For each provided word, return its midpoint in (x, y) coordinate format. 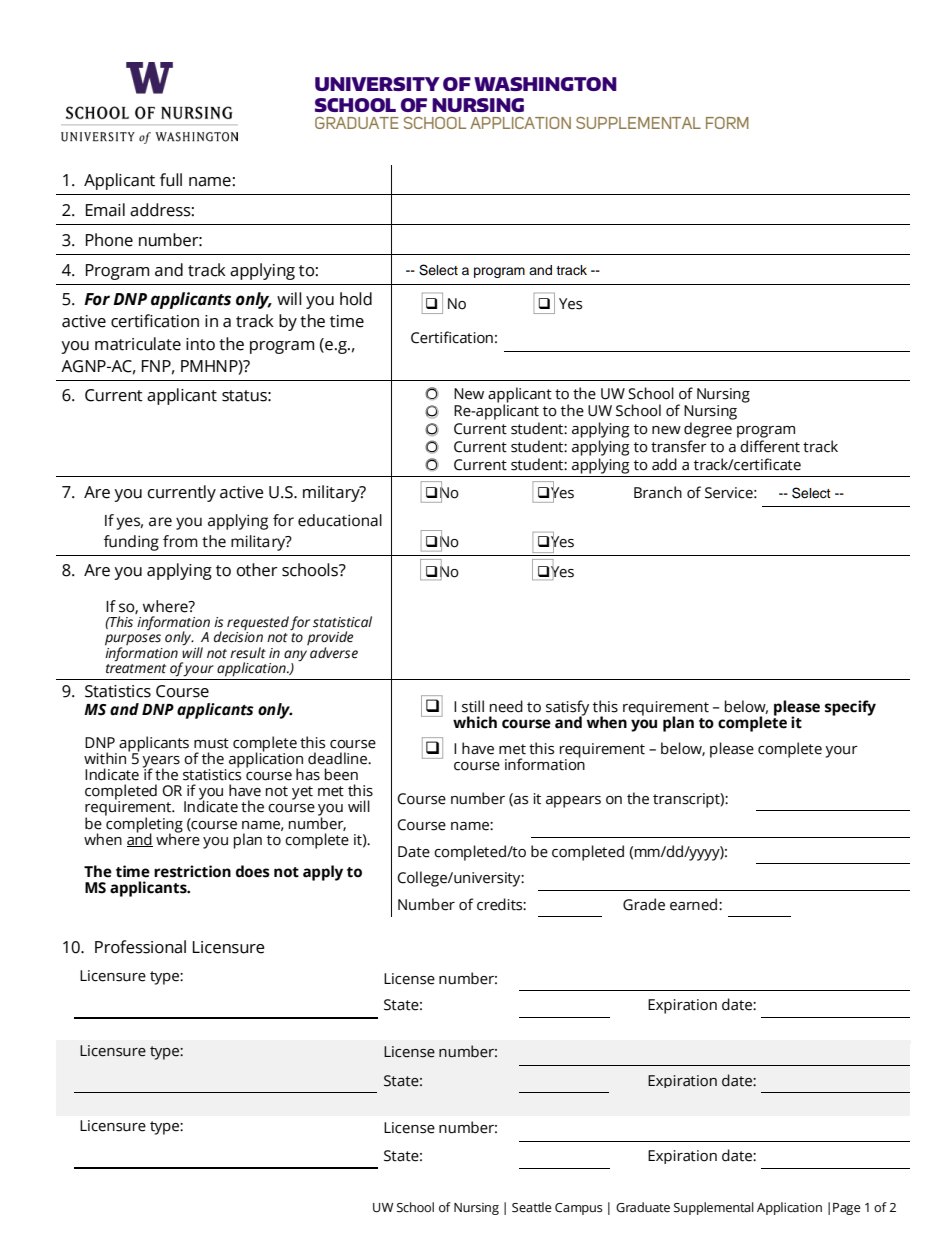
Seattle (532, 1207)
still (473, 706)
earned (695, 904)
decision (238, 636)
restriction (192, 871)
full (171, 180)
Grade (644, 904)
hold (356, 299)
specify (850, 708)
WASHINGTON (545, 84)
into (200, 344)
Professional (140, 947)
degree (708, 430)
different (770, 446)
